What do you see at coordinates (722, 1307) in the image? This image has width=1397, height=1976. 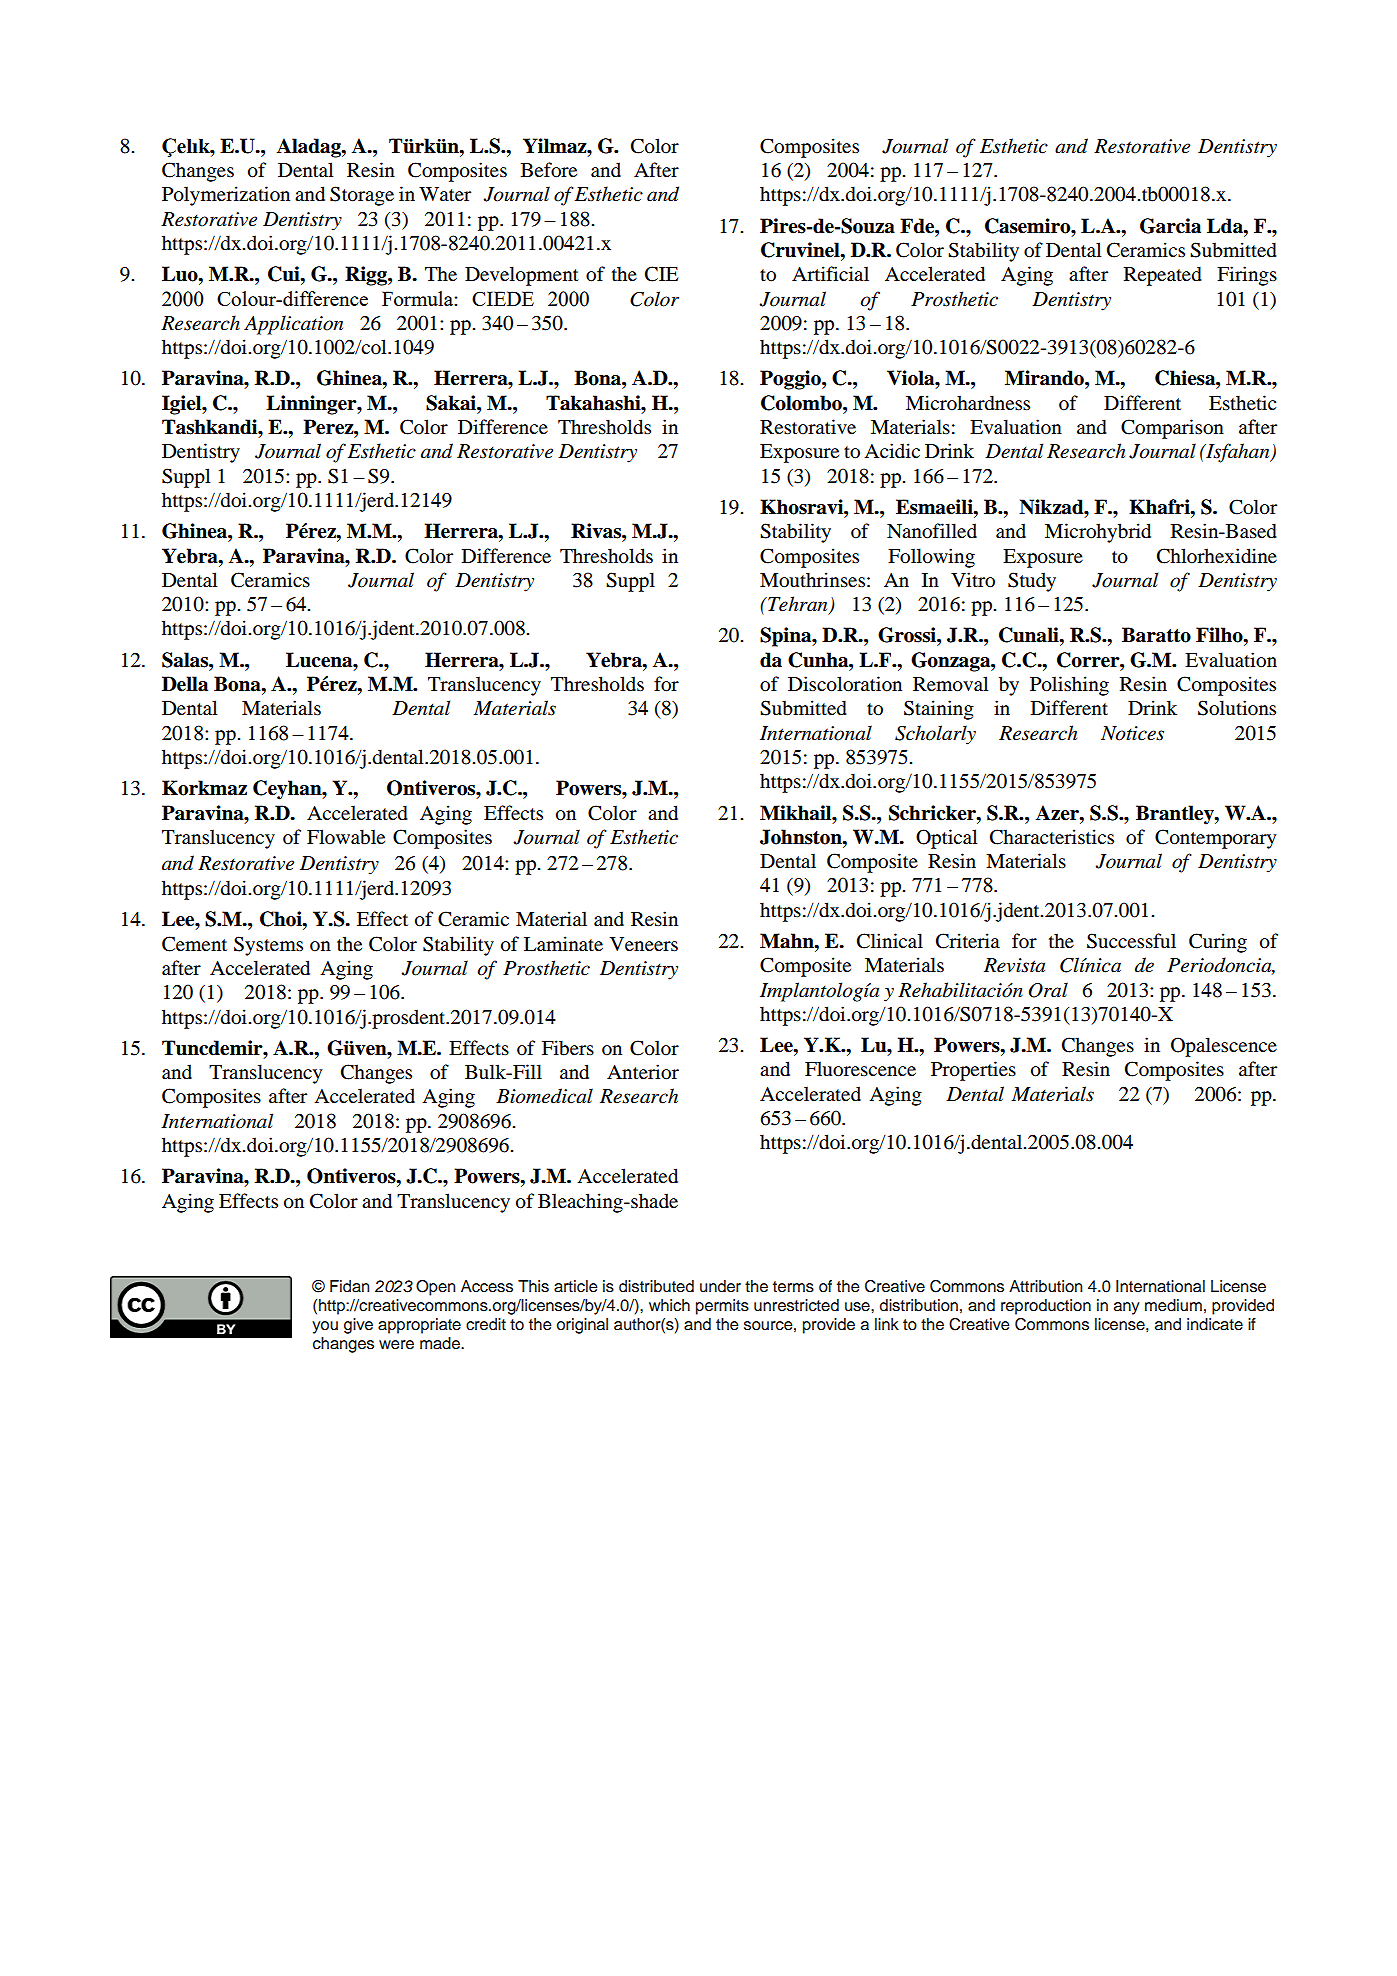 I see `permits` at bounding box center [722, 1307].
